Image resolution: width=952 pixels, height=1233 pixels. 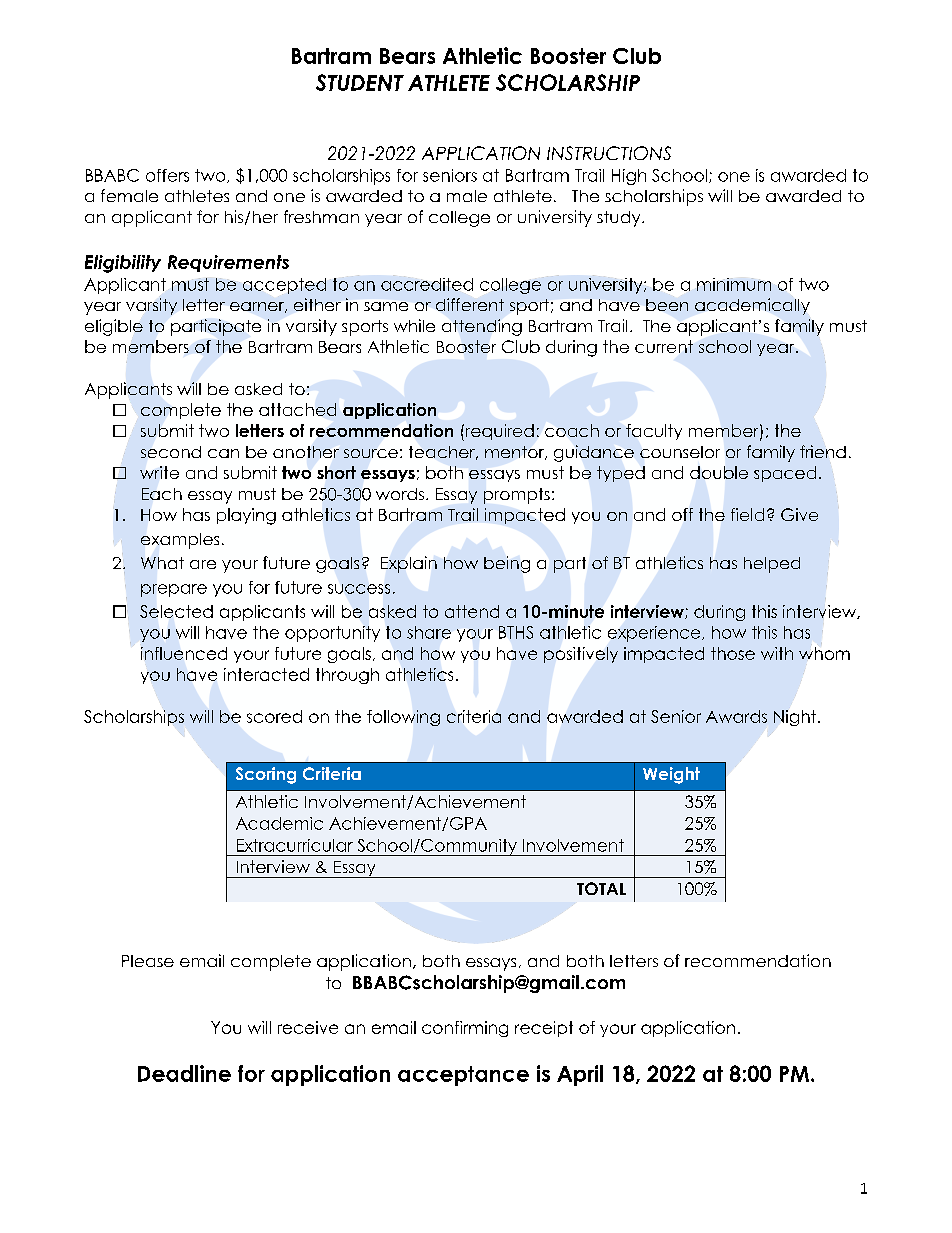 What do you see at coordinates (403, 718) in the screenshot?
I see `following` at bounding box center [403, 718].
